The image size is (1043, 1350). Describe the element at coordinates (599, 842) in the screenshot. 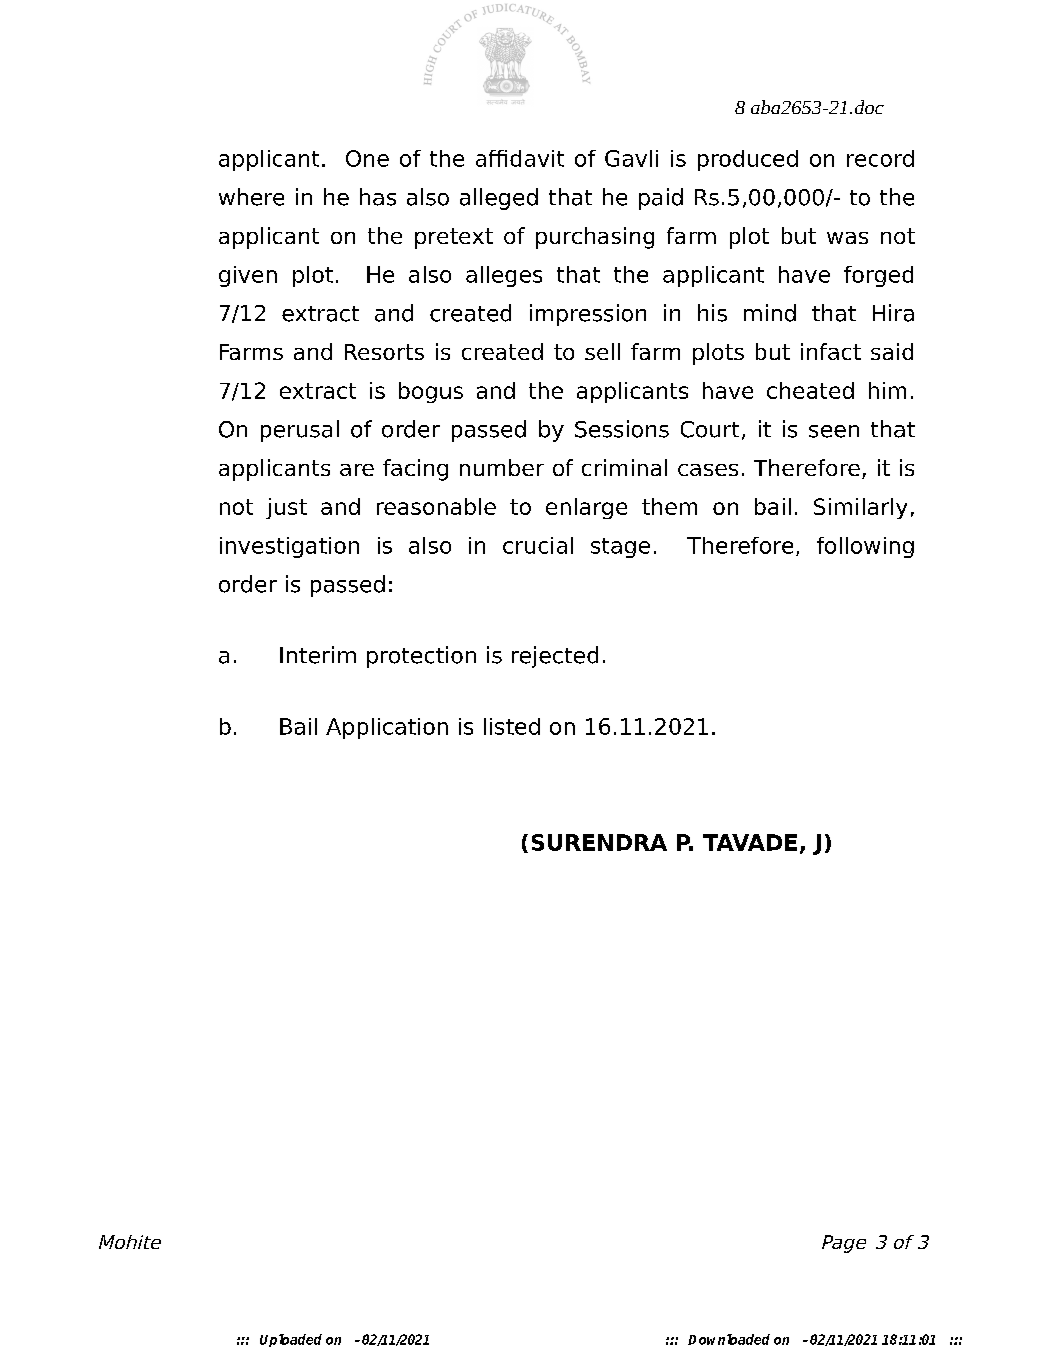

I see `SURENDRA` at that location.
